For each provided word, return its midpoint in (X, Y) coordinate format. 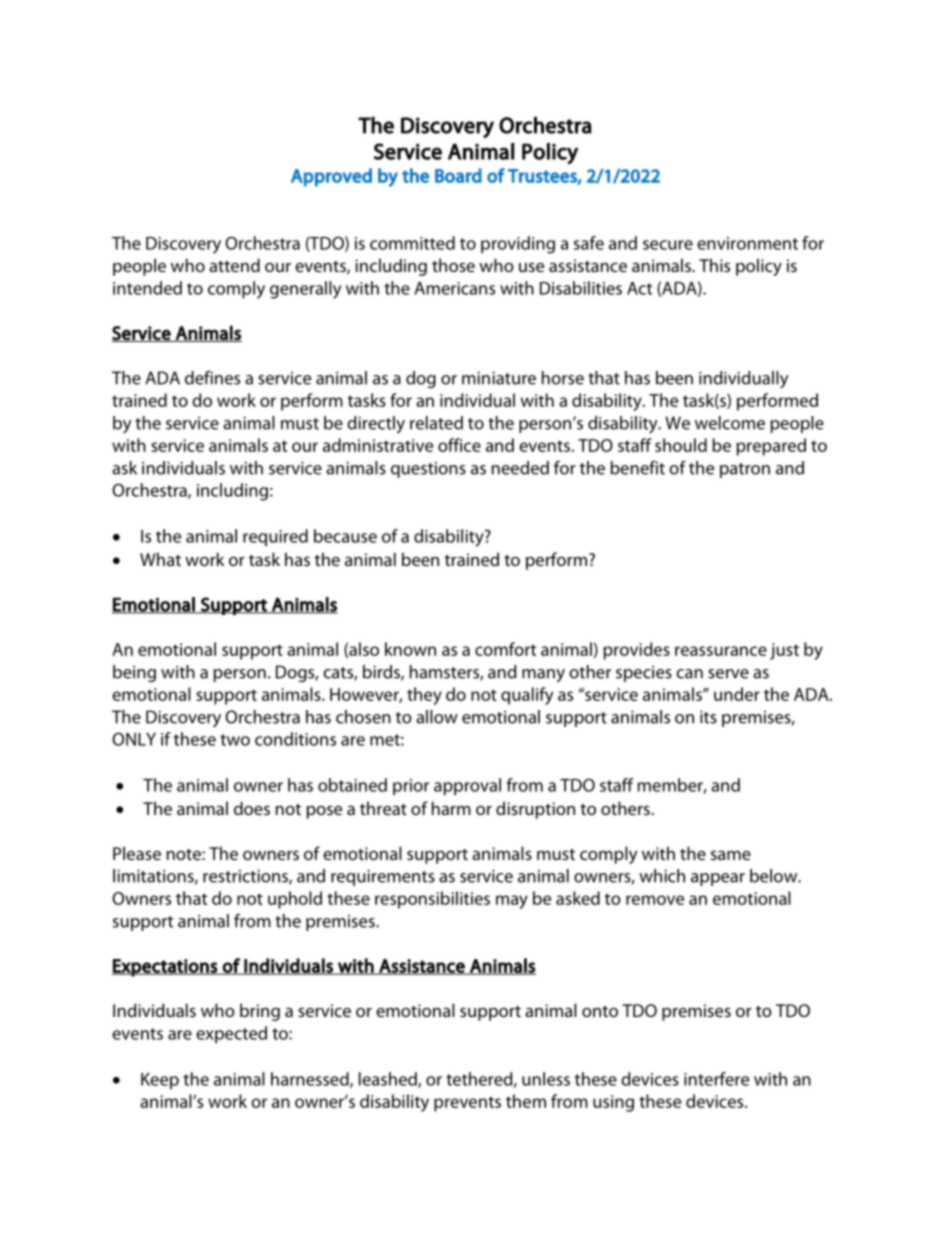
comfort (505, 649)
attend (234, 265)
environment (747, 243)
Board (458, 175)
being (134, 673)
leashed (389, 1080)
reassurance (721, 651)
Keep (160, 1081)
